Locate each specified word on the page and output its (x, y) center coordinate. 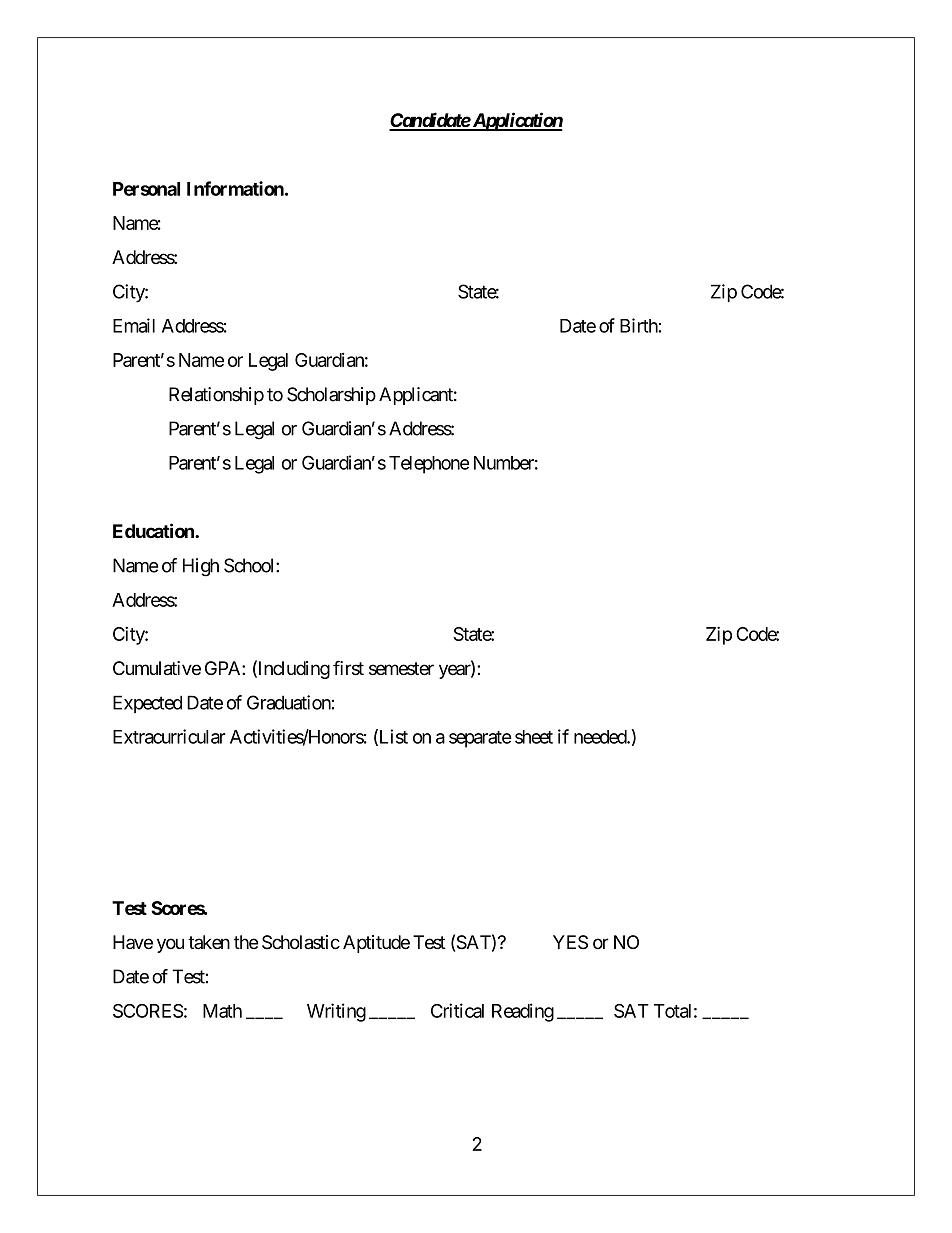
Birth (639, 325)
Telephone (429, 465)
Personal (146, 189)
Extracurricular (169, 736)
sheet (534, 737)
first (348, 667)
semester (401, 669)
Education (154, 530)
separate (480, 739)
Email (134, 325)
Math (222, 1011)
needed (601, 737)
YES (570, 942)
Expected (147, 704)
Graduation (289, 702)
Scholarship (331, 396)
